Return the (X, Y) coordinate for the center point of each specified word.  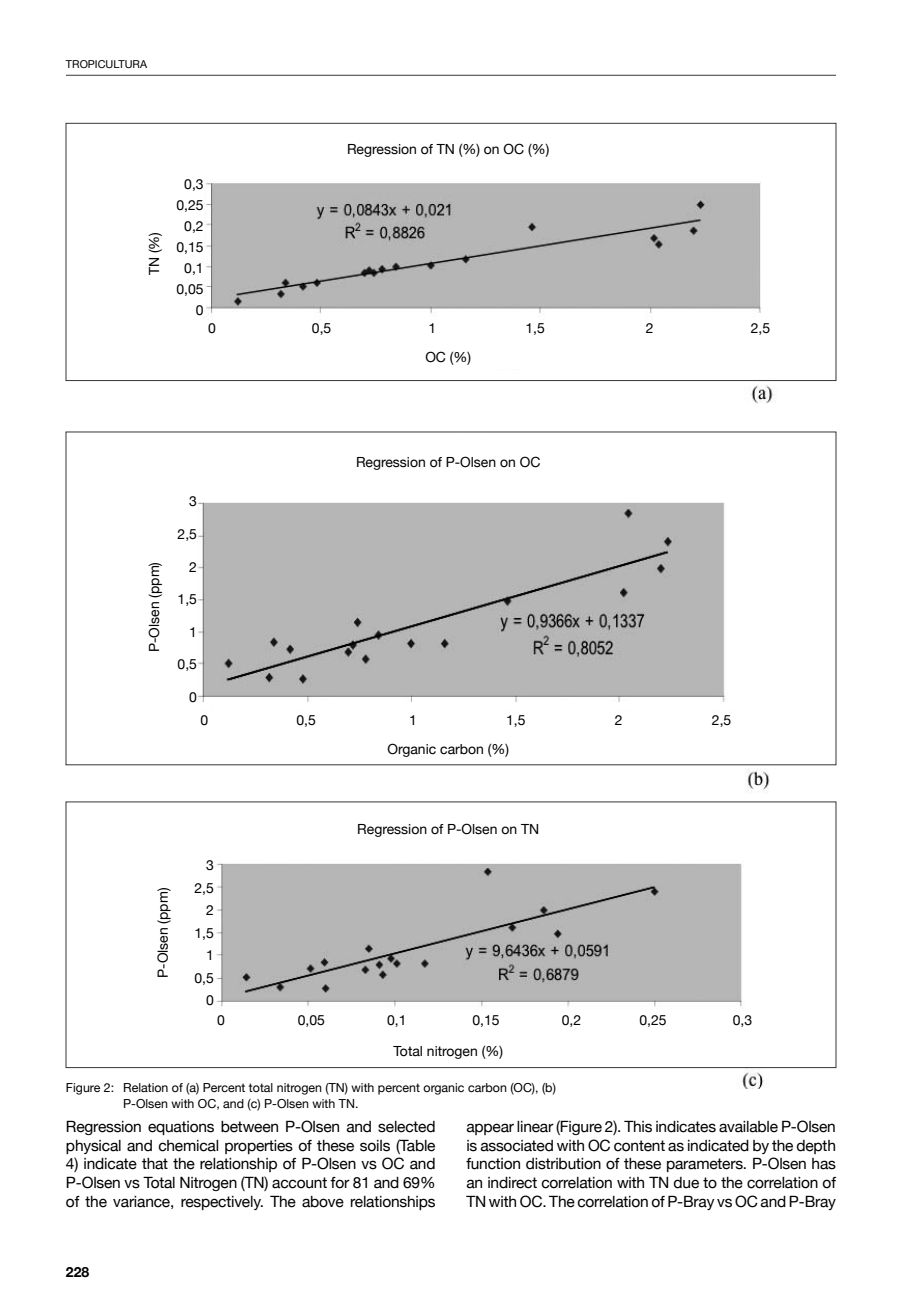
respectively (222, 1203)
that (155, 1164)
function (493, 1164)
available (748, 1127)
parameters (706, 1165)
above (323, 1202)
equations (181, 1128)
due (686, 1183)
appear (490, 1129)
